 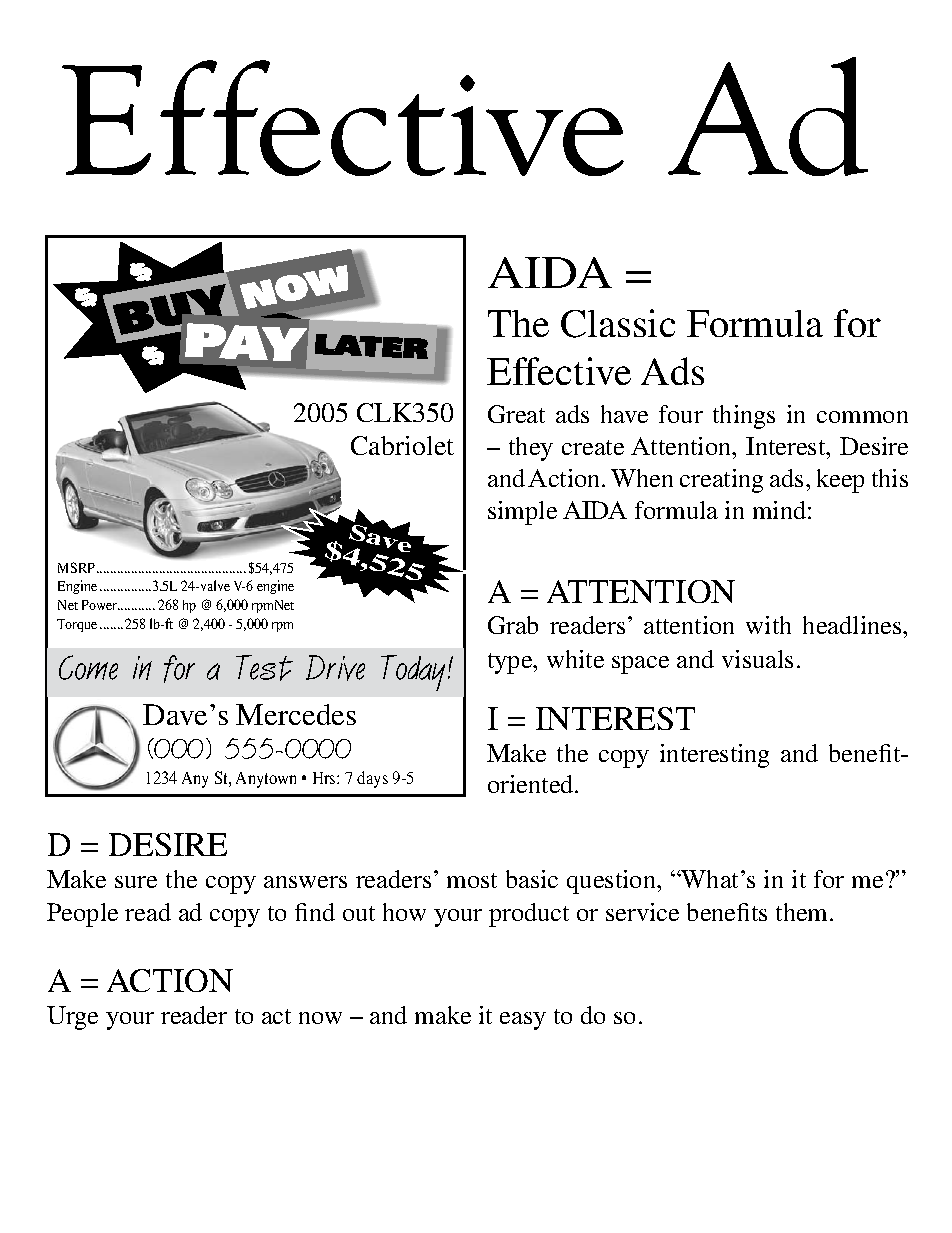 What do you see at coordinates (516, 414) in the screenshot?
I see `Great` at bounding box center [516, 414].
